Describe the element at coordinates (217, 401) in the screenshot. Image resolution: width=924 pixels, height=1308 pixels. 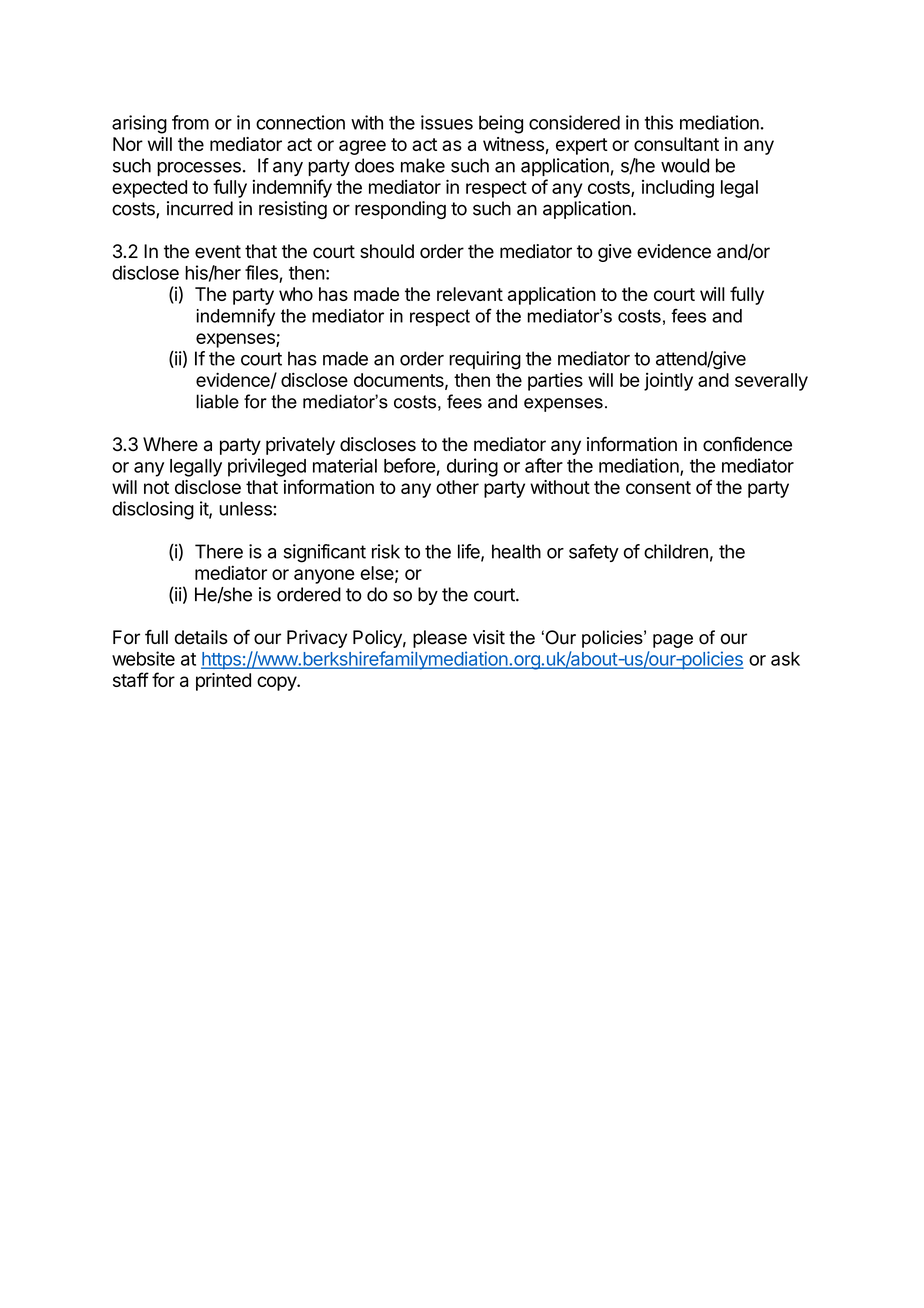
I see `liable` at that location.
